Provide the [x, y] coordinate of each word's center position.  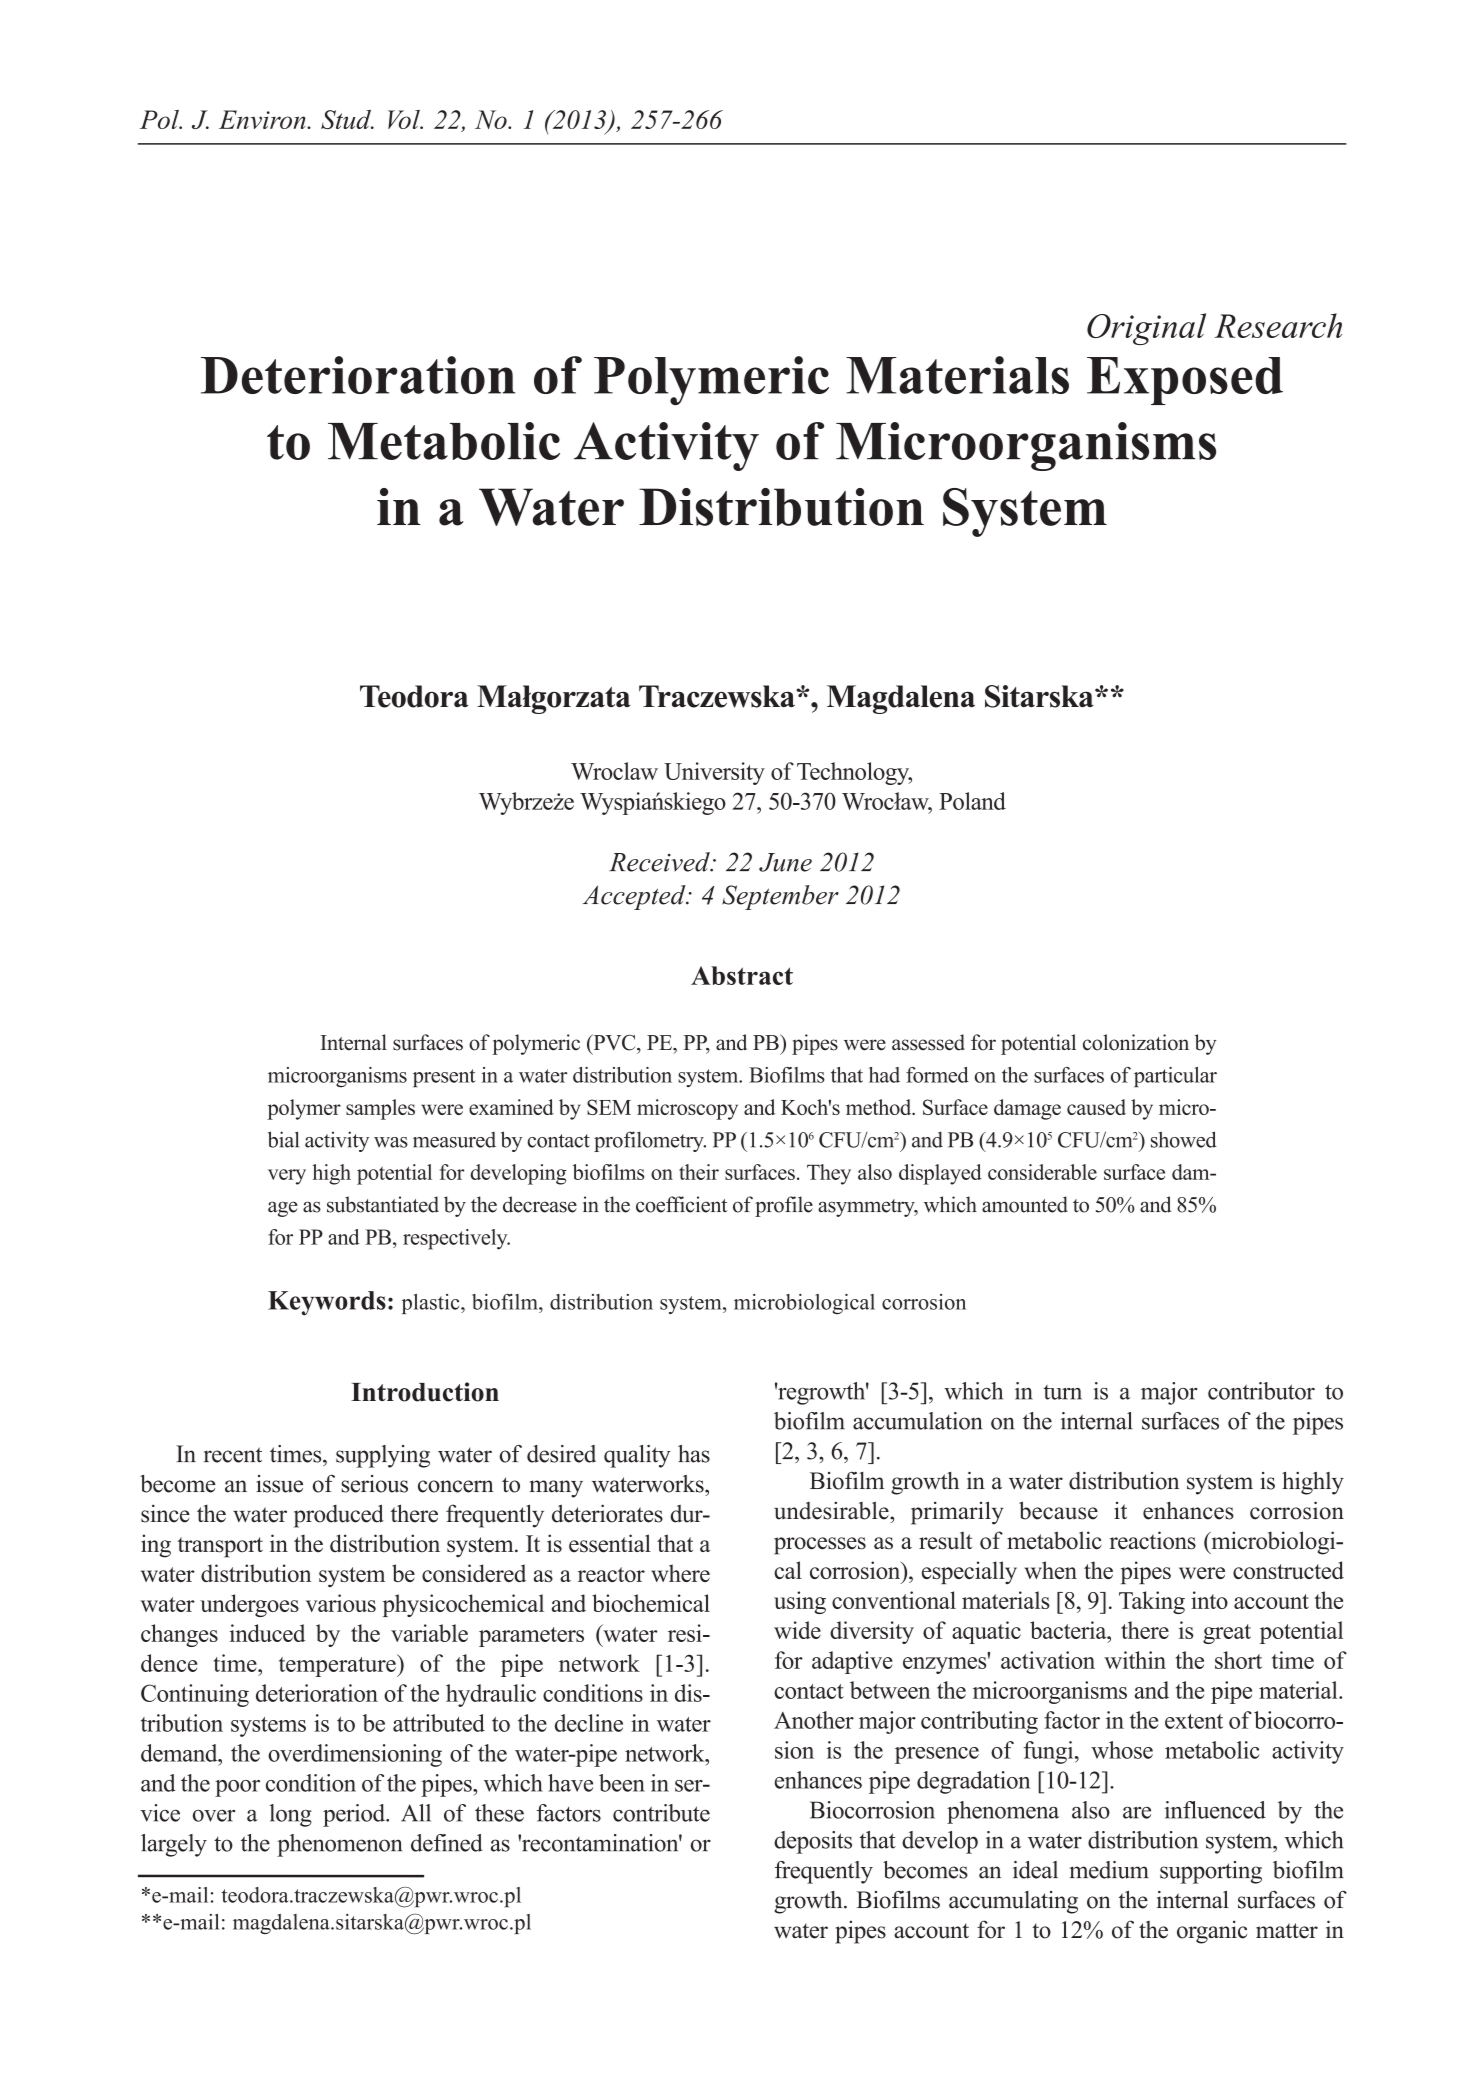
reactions [1153, 1540]
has [694, 1454]
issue [279, 1484]
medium [1109, 1870]
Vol [405, 119]
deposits [813, 1842]
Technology [854, 773]
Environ [263, 119]
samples [380, 1109]
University [714, 773]
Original [1146, 329]
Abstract [742, 975]
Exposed [1185, 381]
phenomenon [339, 1845]
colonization [1136, 1042]
